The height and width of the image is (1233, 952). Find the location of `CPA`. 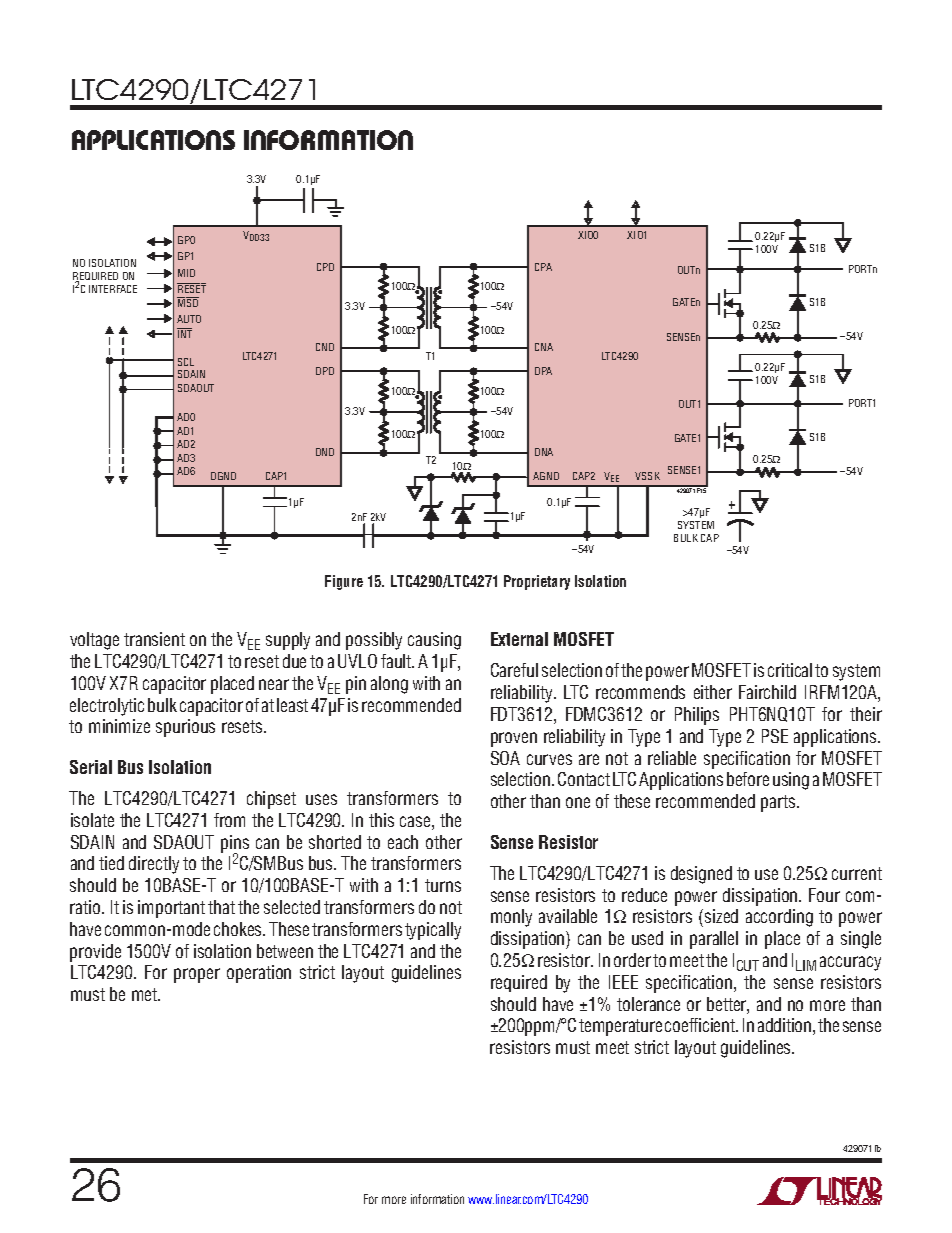

CPA is located at coordinates (543, 267).
